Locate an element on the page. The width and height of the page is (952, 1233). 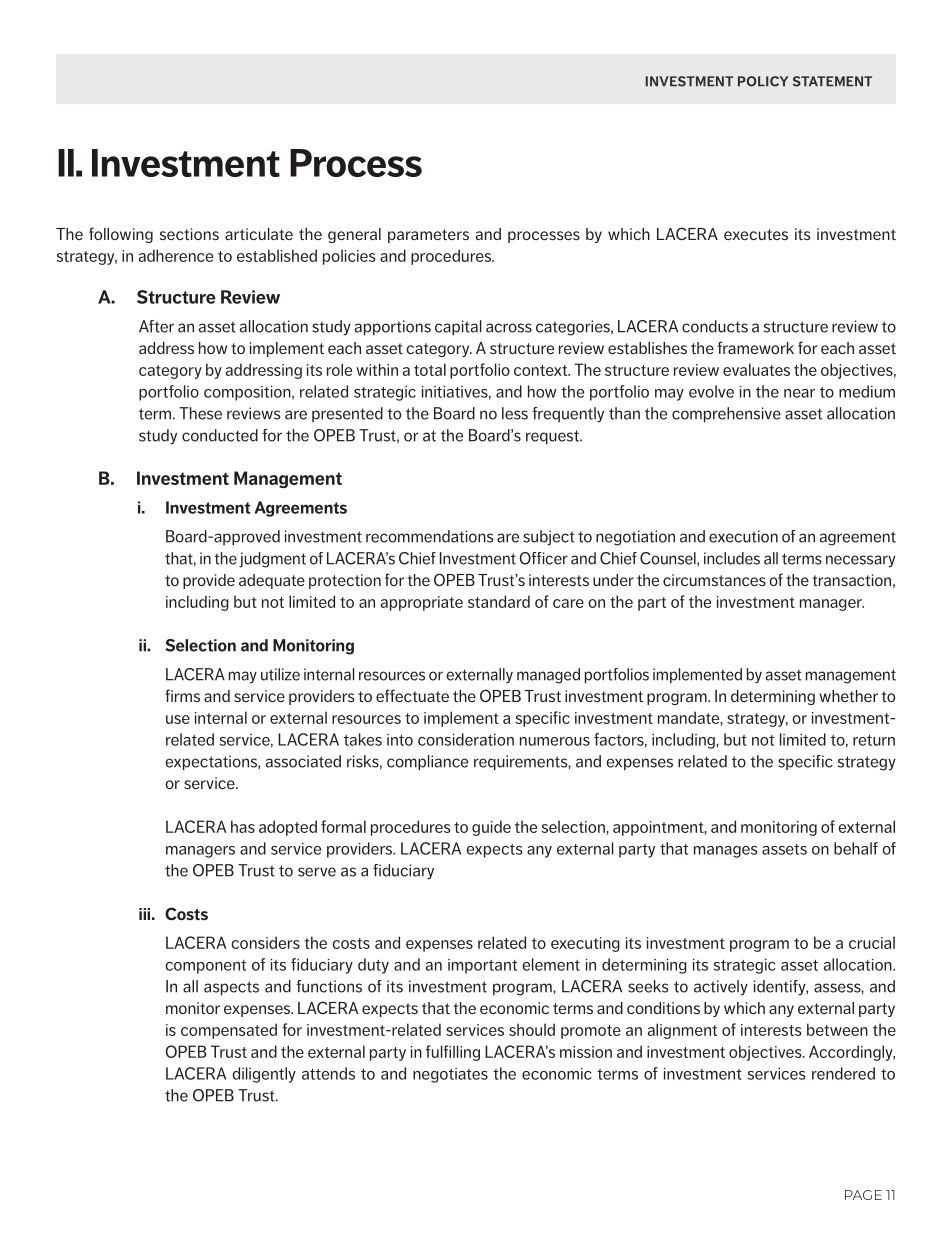
whether is located at coordinates (848, 696).
